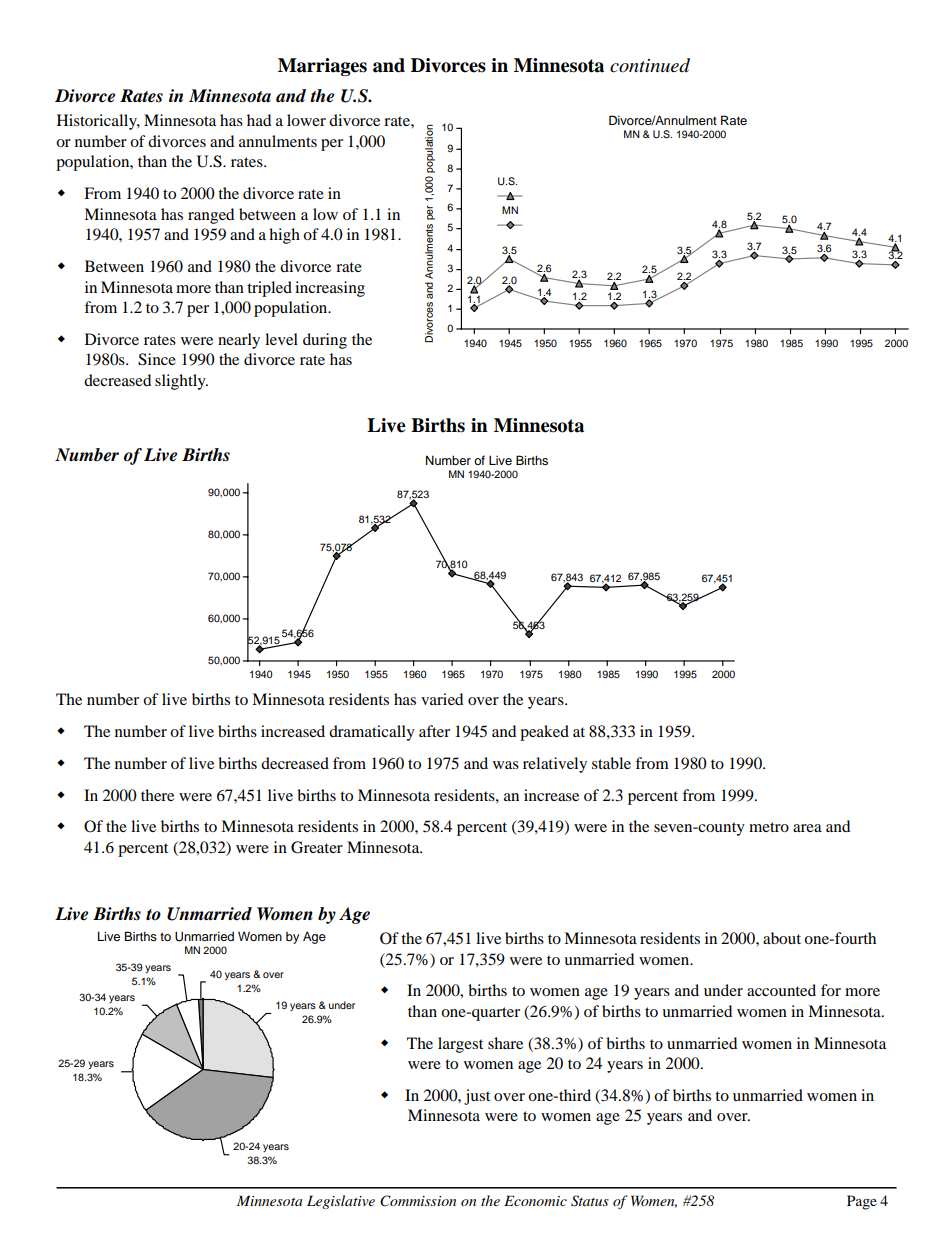 This screenshot has height=1233, width=952. I want to click on Economic, so click(535, 1200).
